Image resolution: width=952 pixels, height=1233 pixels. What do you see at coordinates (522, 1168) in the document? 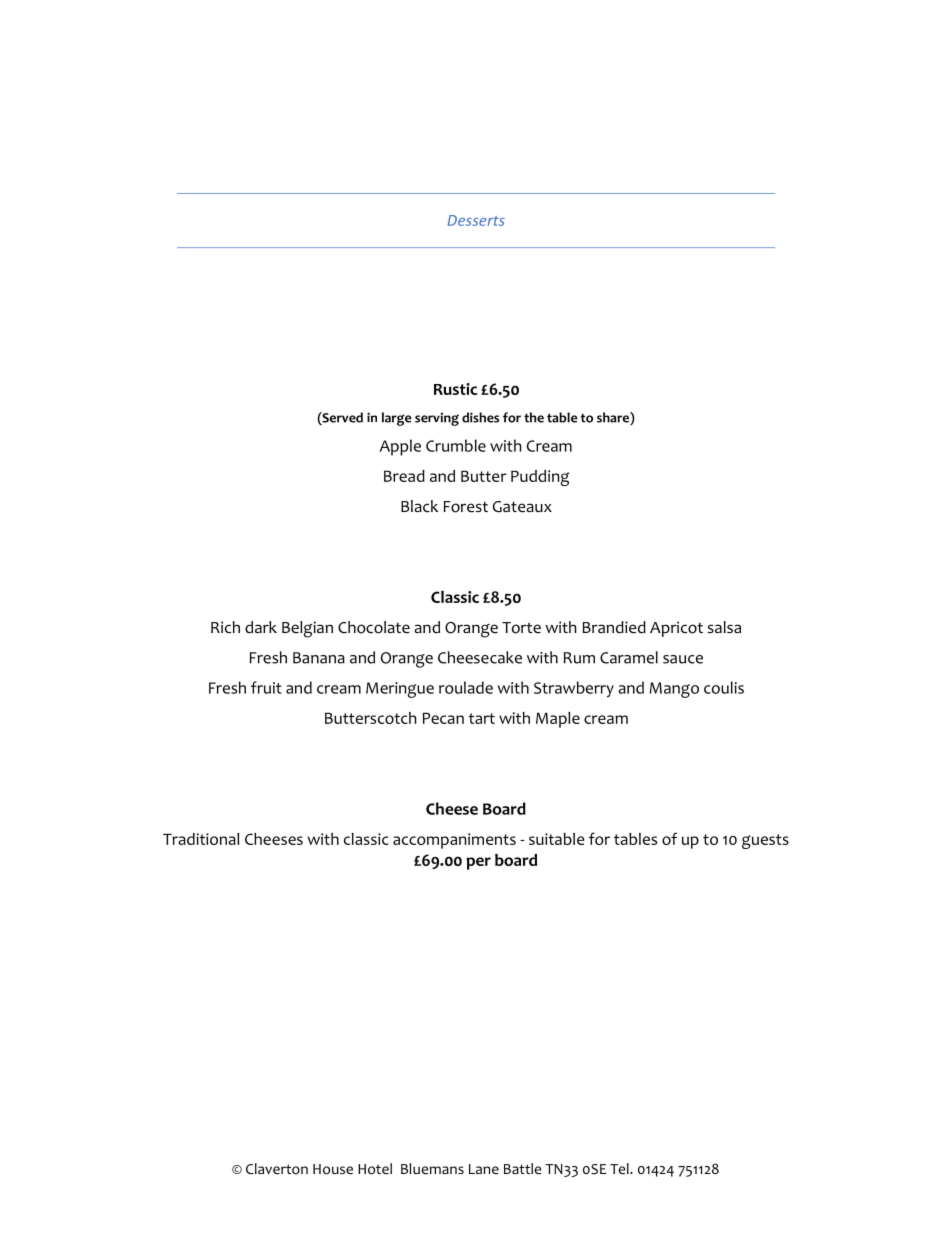
I see `Battle` at bounding box center [522, 1168].
